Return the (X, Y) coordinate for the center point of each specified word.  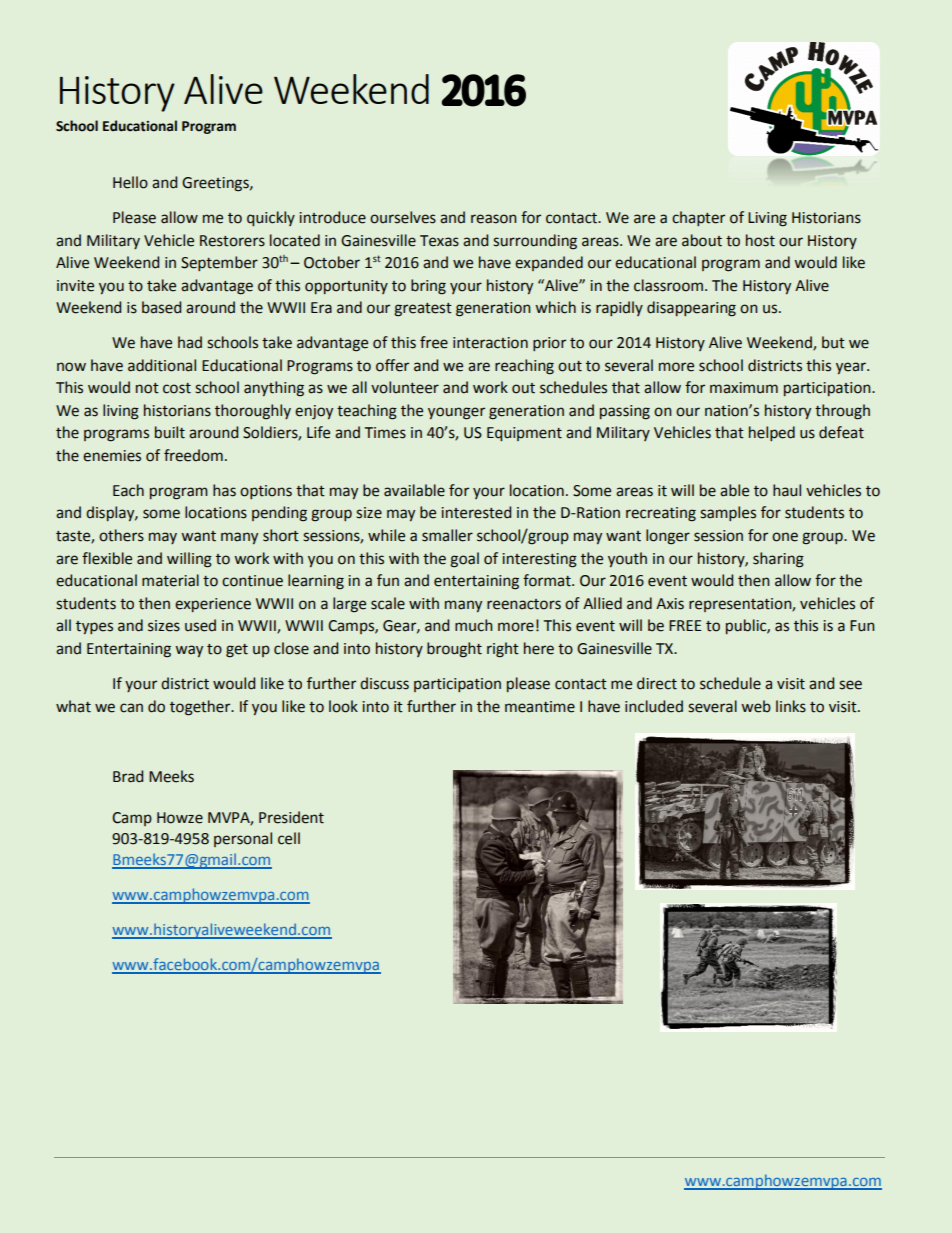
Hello (130, 182)
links (791, 706)
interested (476, 512)
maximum (744, 388)
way (189, 651)
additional (162, 365)
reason (494, 219)
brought (454, 650)
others (121, 535)
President (291, 817)
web (756, 706)
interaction (490, 343)
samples (728, 513)
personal (243, 839)
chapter (698, 218)
